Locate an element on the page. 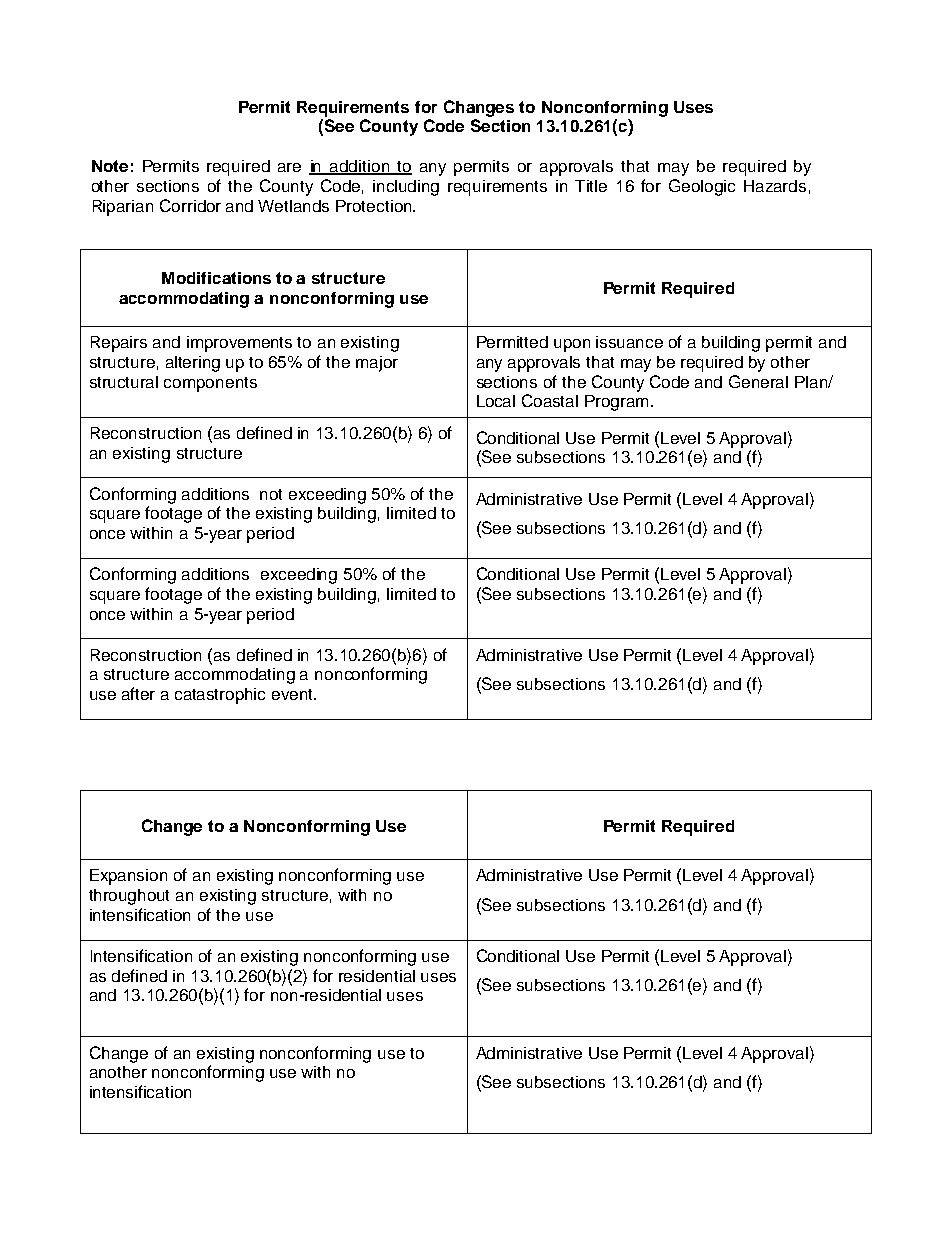 The image size is (952, 1233). Expansion is located at coordinates (128, 877).
